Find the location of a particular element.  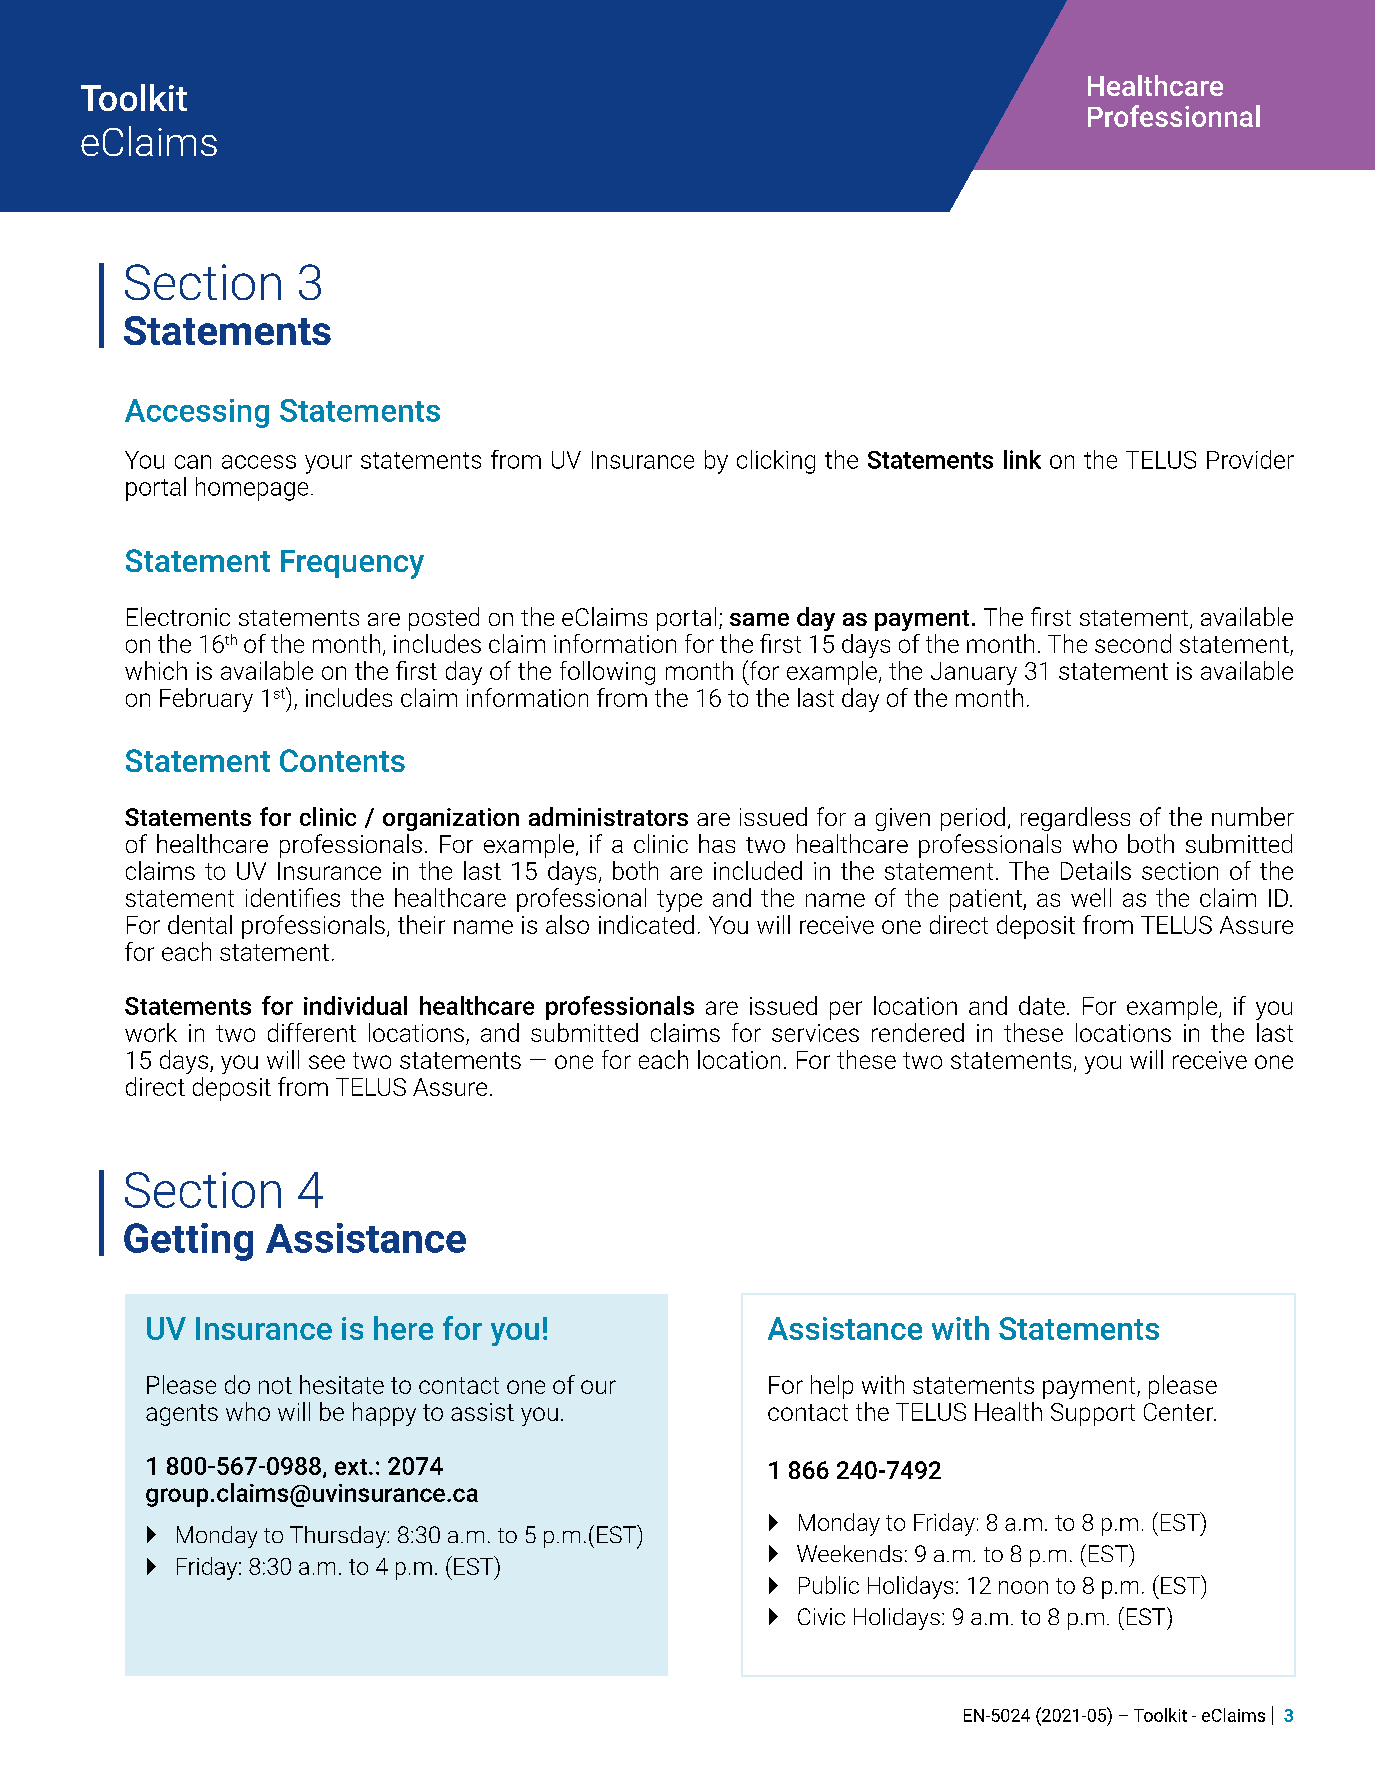

help is located at coordinates (832, 1387).
